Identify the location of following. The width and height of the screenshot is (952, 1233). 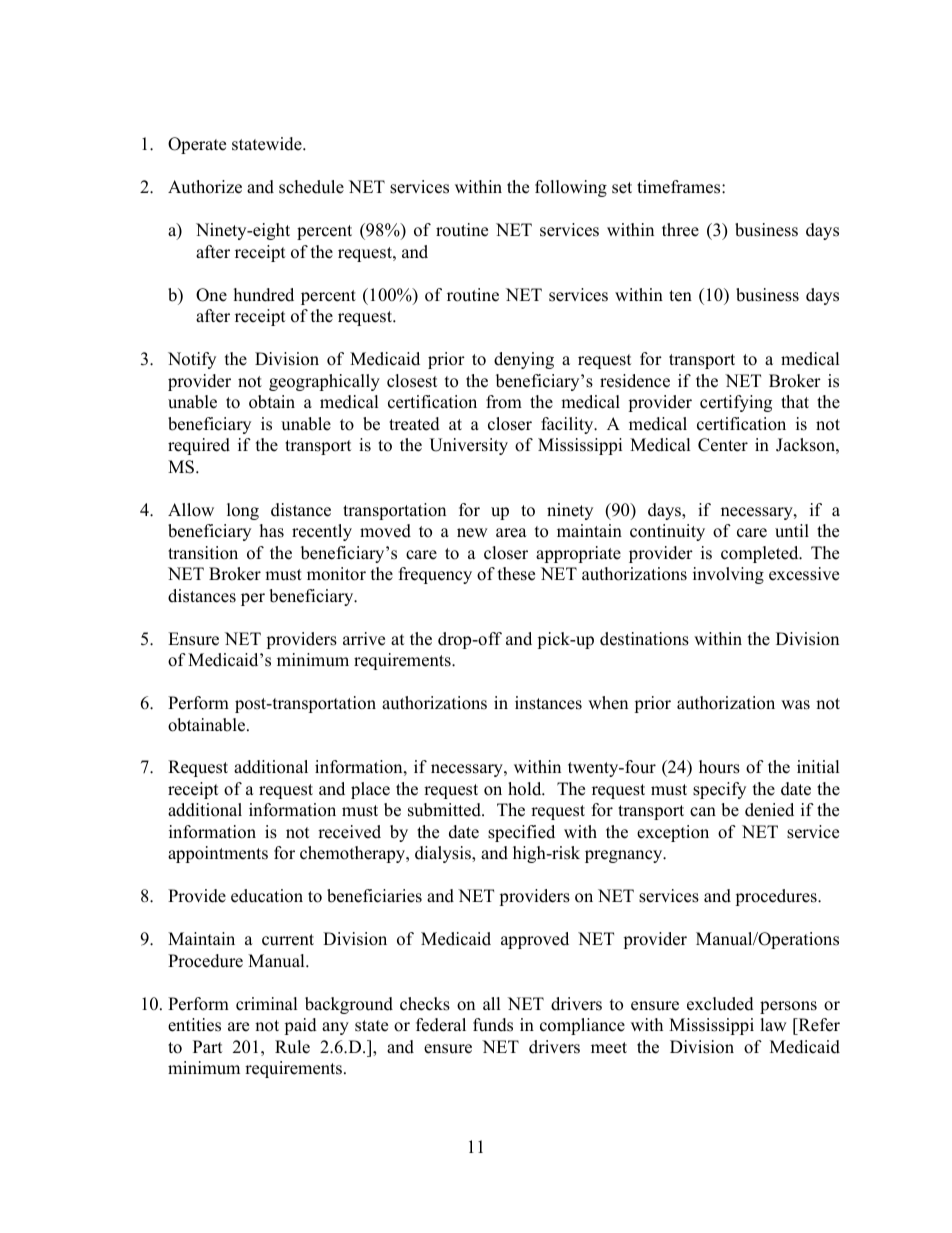
(571, 188).
